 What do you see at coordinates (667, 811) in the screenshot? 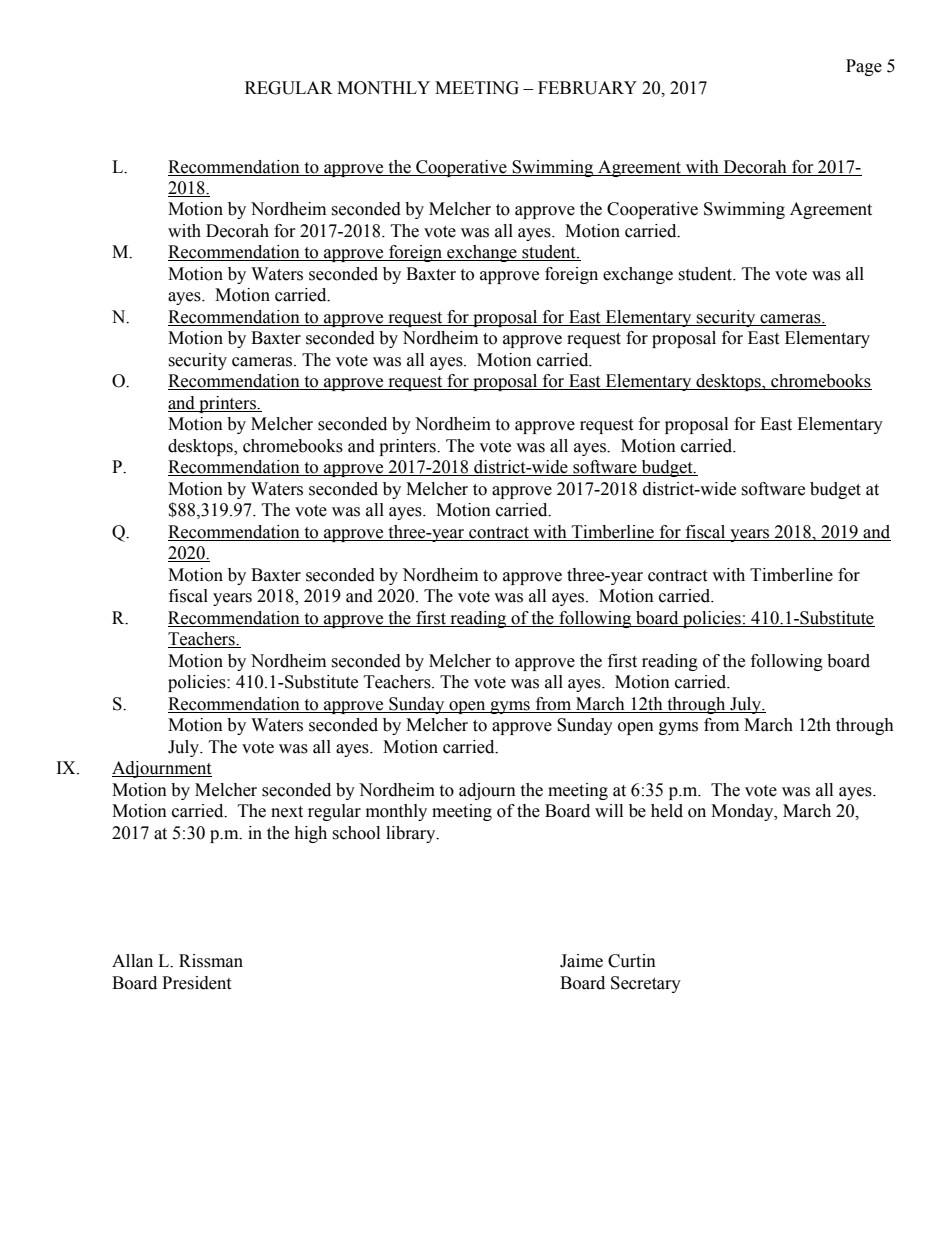
I see `held` at bounding box center [667, 811].
